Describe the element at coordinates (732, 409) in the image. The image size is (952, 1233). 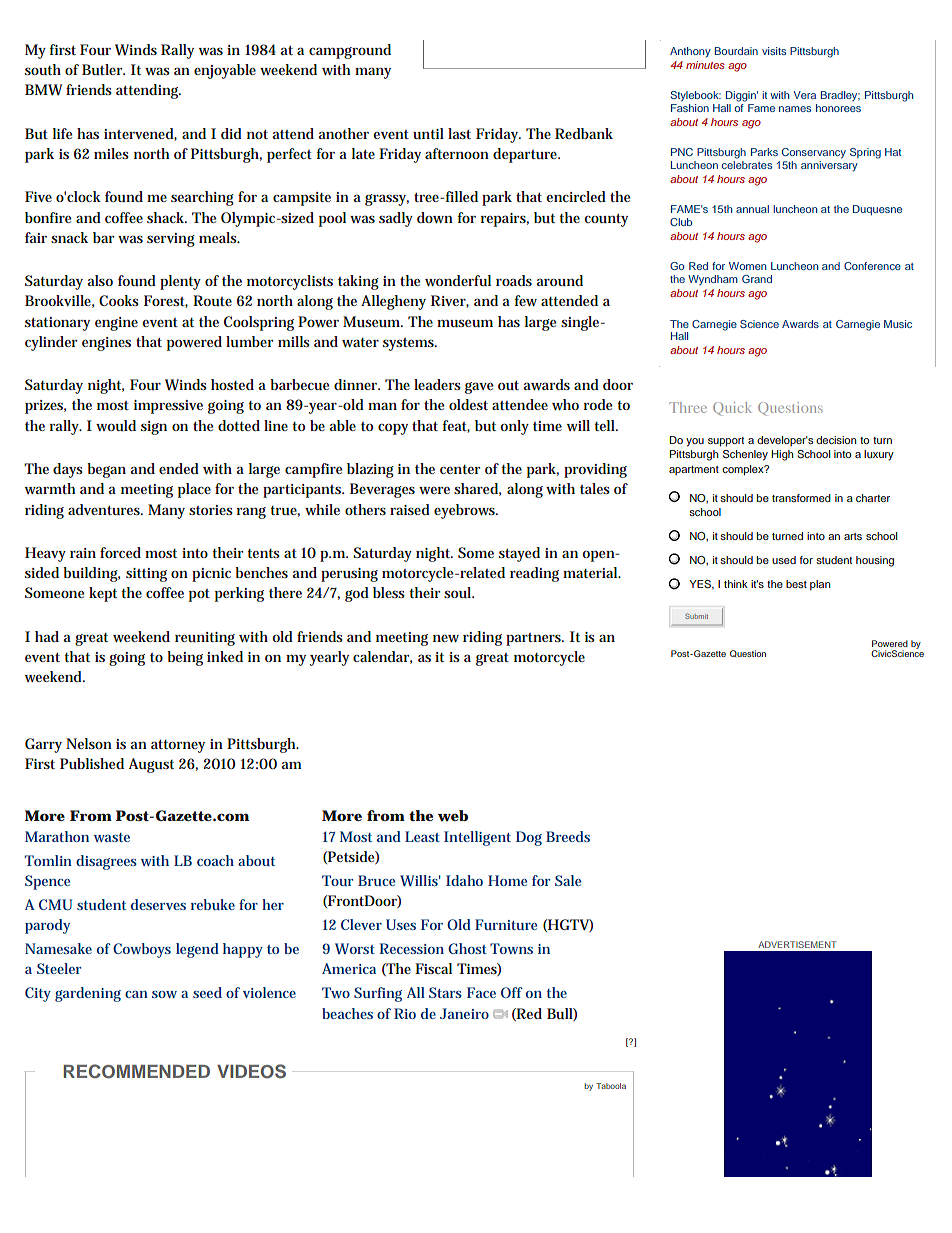
I see `Quick` at that location.
